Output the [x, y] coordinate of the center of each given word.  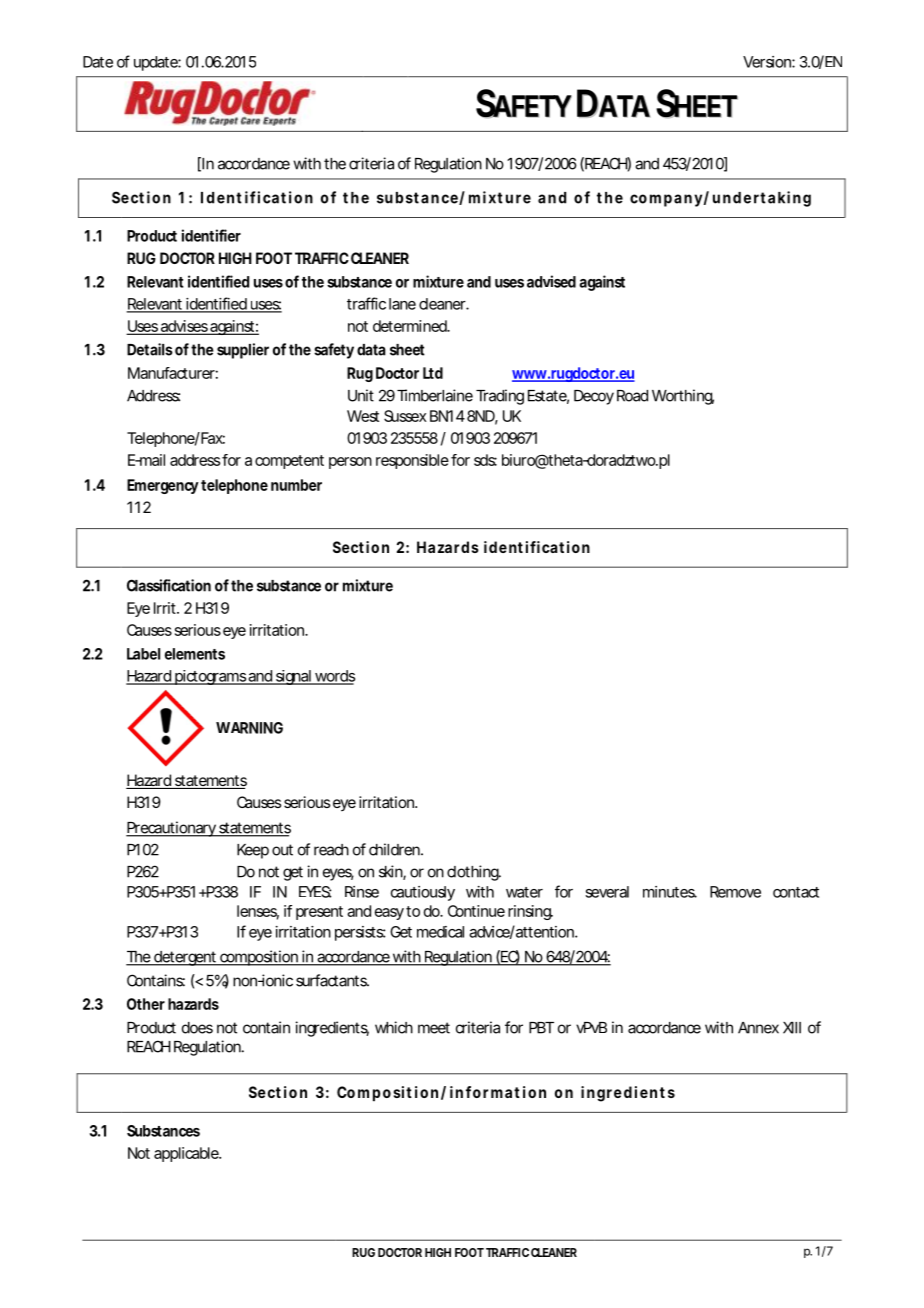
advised [551, 281]
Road [632, 396]
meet [434, 1028]
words [334, 677]
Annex [758, 1028]
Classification [169, 585]
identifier [211, 235]
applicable [187, 1154]
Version [768, 62]
